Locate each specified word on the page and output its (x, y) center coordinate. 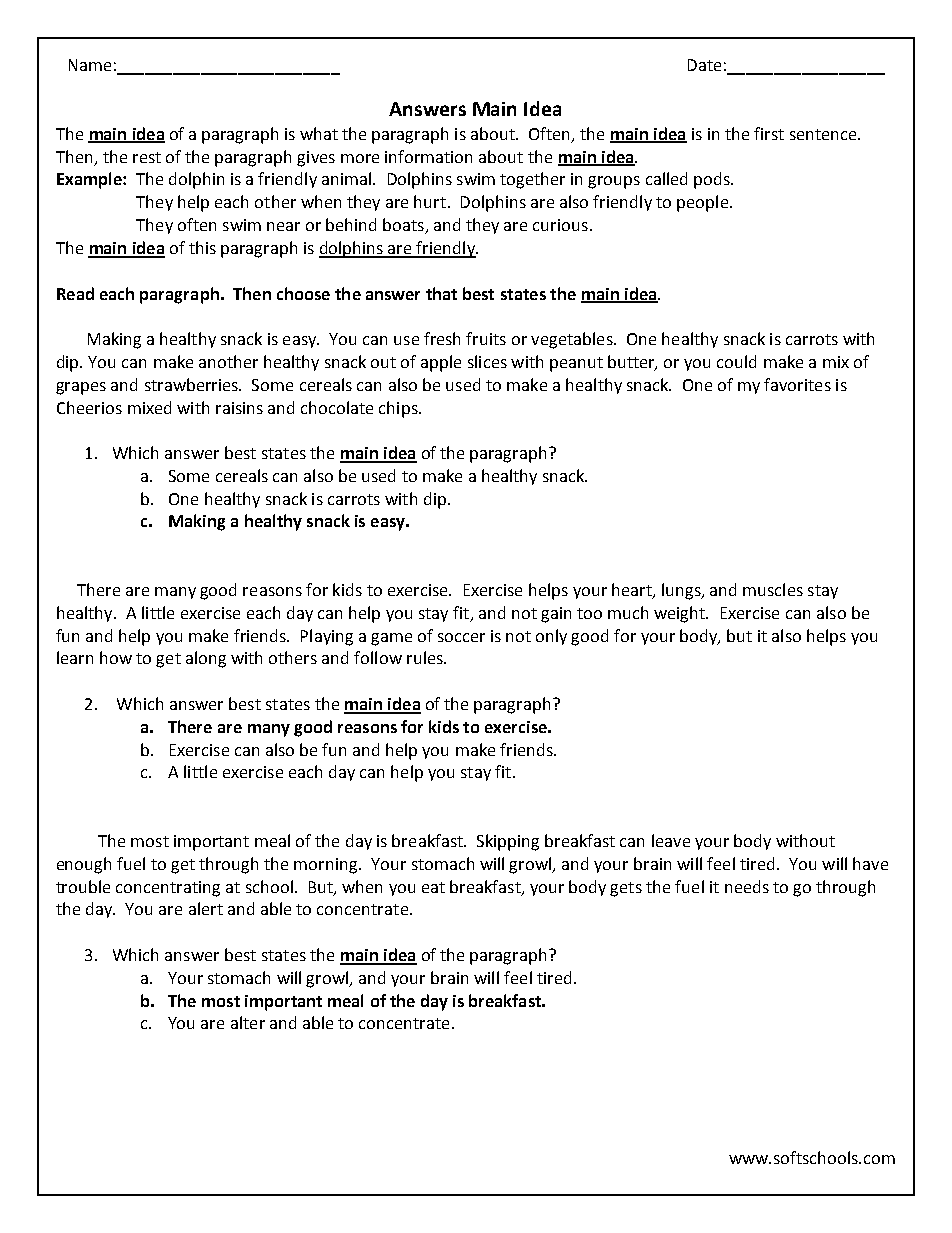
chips (399, 409)
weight (680, 614)
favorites (797, 384)
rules (426, 657)
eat (433, 887)
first (769, 133)
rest (147, 157)
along (206, 659)
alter (248, 1022)
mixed (149, 407)
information (428, 156)
